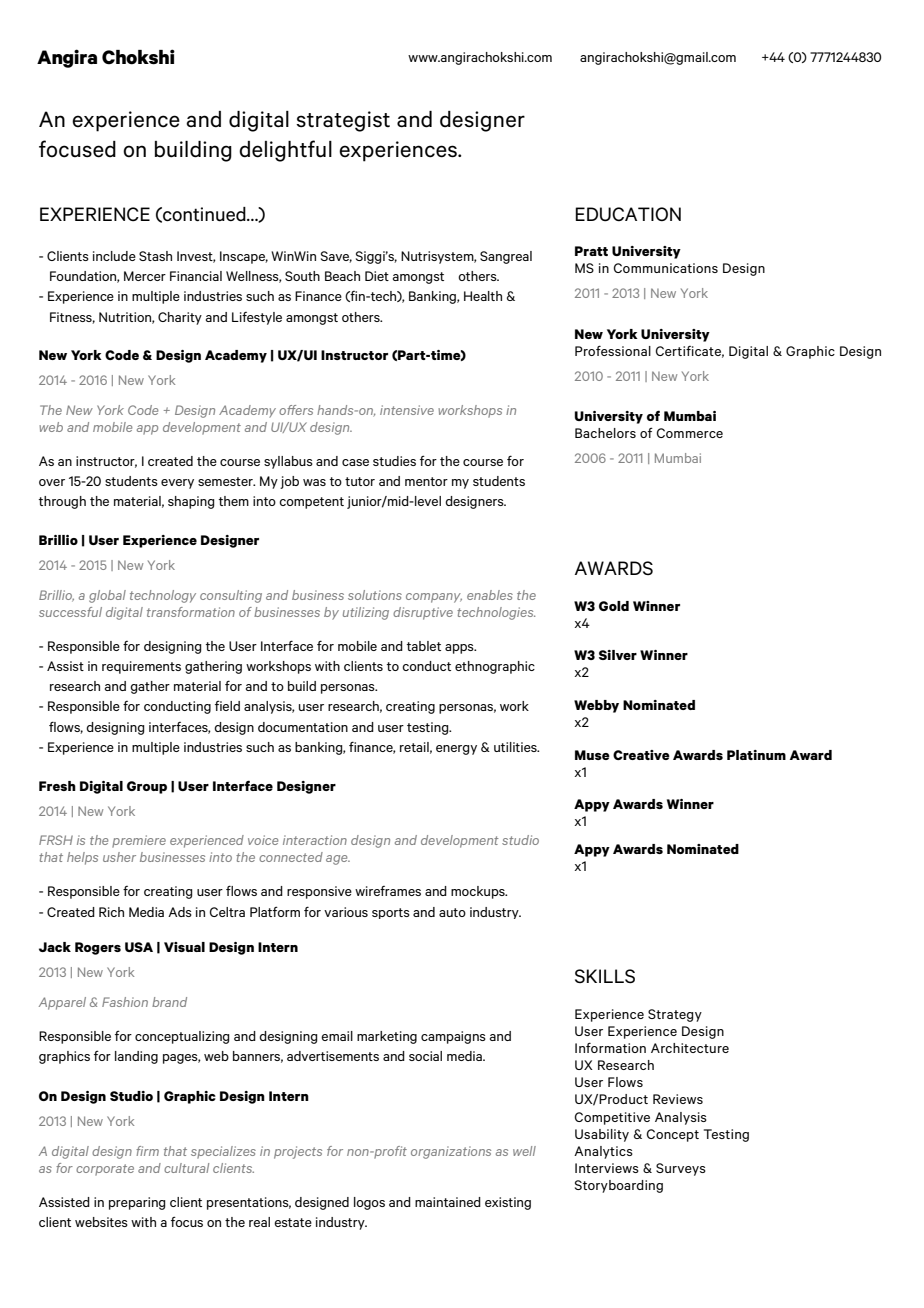 The width and height of the screenshot is (924, 1308). I want to click on intensive, so click(407, 410).
